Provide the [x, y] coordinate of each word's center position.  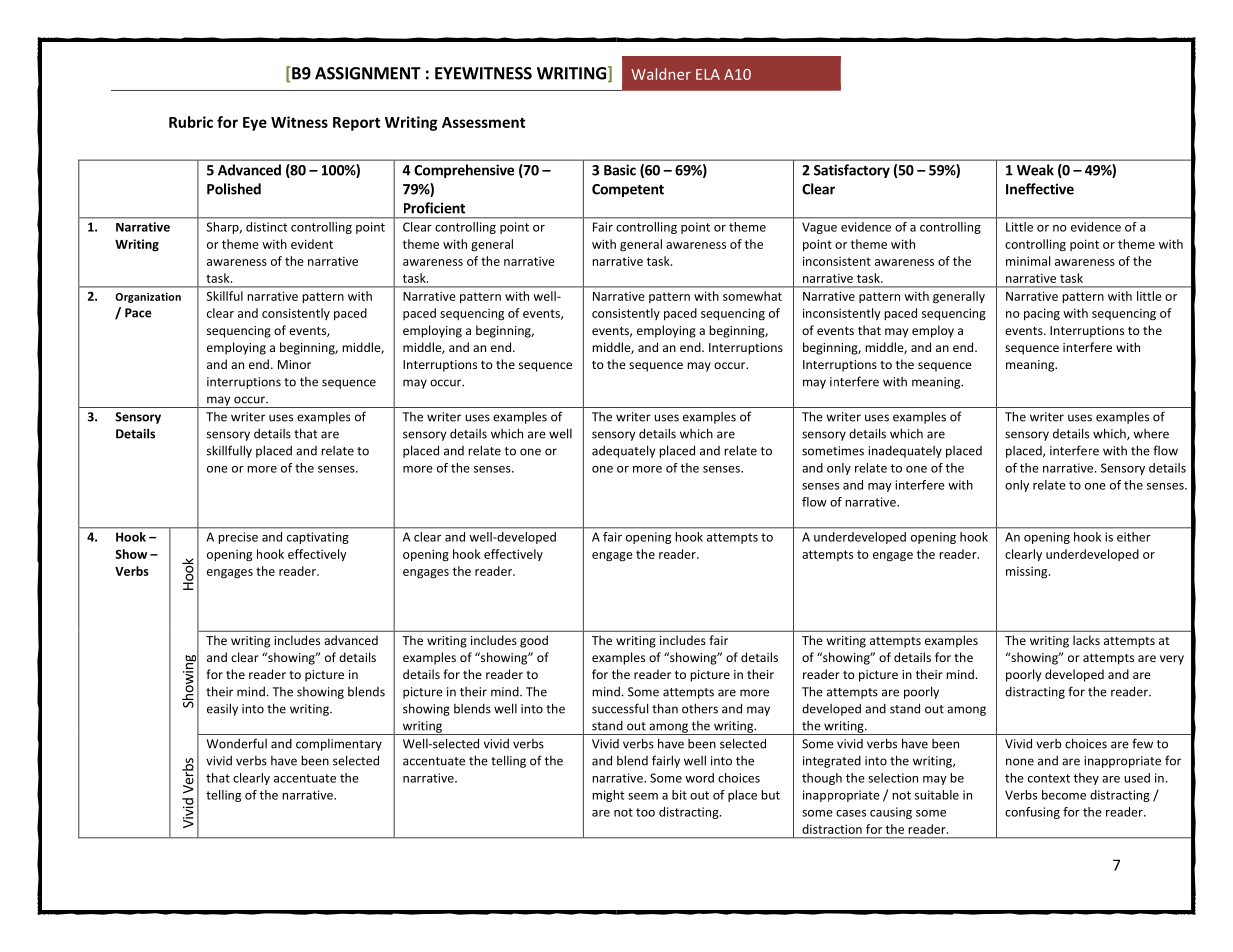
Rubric [191, 122]
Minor [294, 364]
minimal [1028, 261]
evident [312, 244]
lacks [1086, 640]
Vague [819, 228]
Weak [1035, 170]
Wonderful [237, 743]
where [1151, 434]
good [534, 641]
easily [222, 709]
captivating [318, 538]
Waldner [661, 74]
